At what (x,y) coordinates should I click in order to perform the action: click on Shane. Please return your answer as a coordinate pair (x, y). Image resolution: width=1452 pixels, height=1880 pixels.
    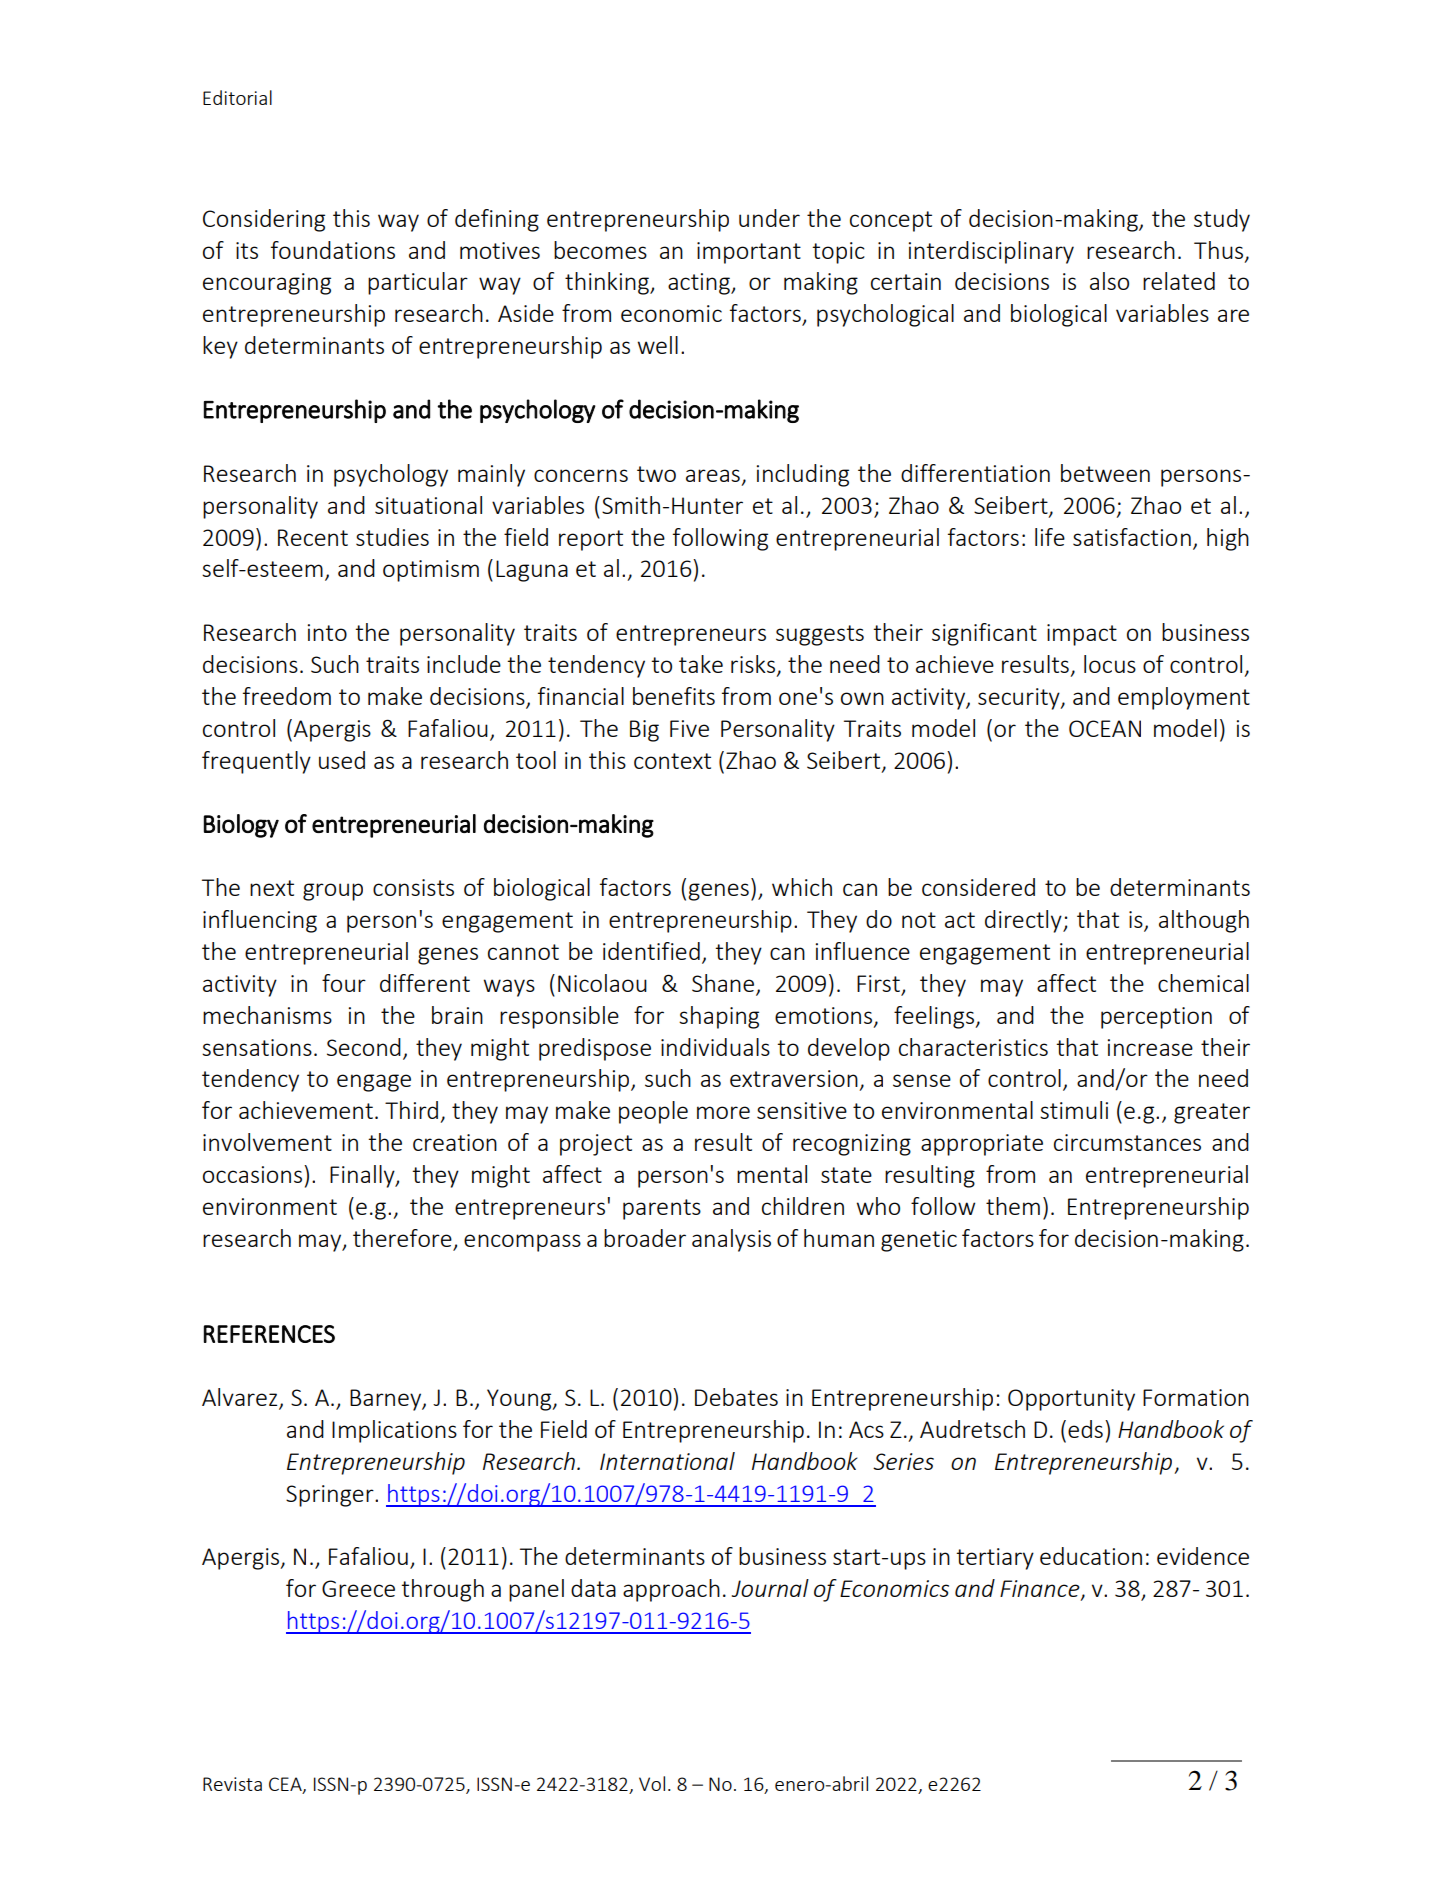
    Looking at the image, I should click on (723, 983).
